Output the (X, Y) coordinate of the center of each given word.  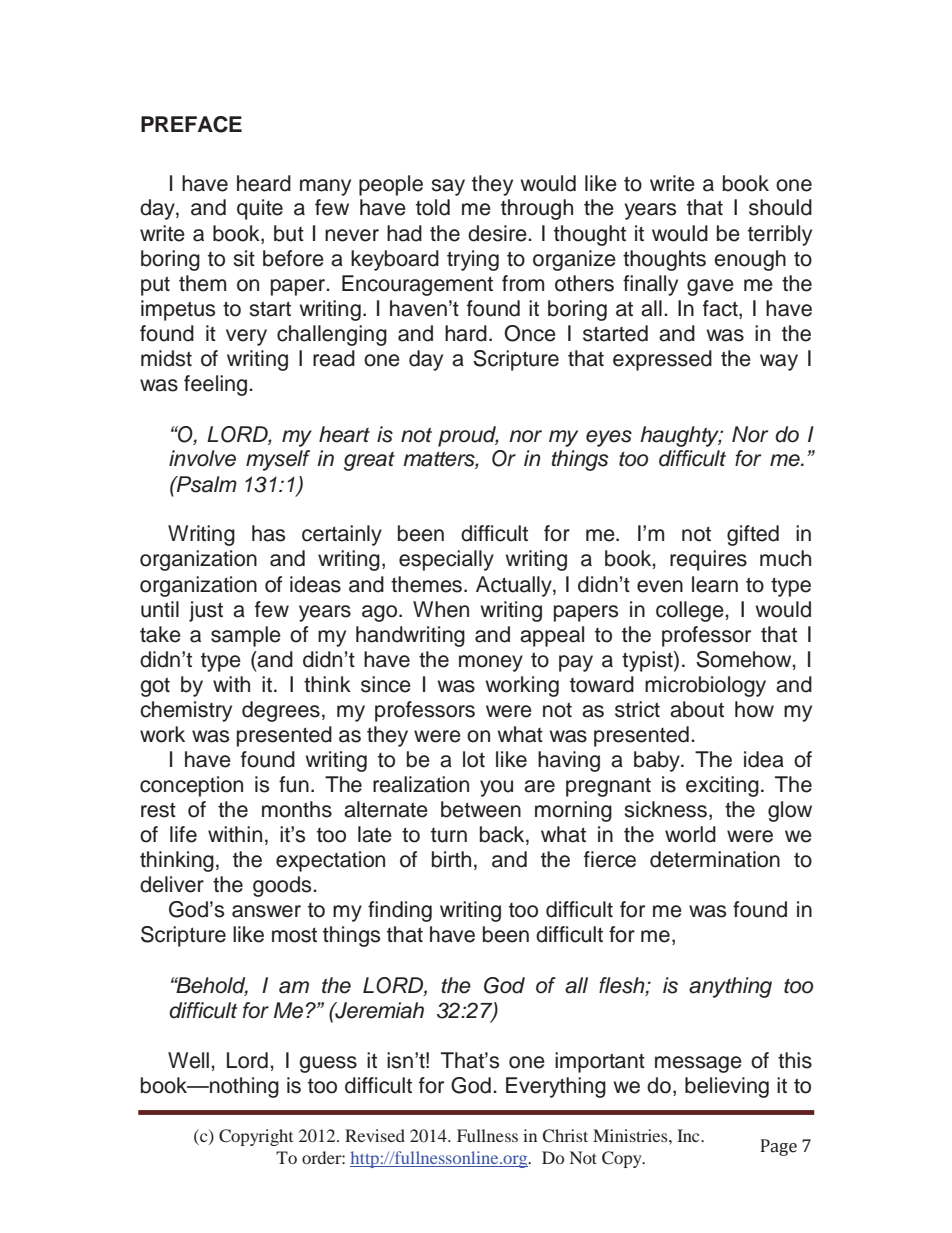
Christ (565, 1136)
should (780, 207)
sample (246, 636)
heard (264, 183)
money (491, 663)
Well (188, 1060)
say (448, 187)
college (690, 611)
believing (727, 1087)
